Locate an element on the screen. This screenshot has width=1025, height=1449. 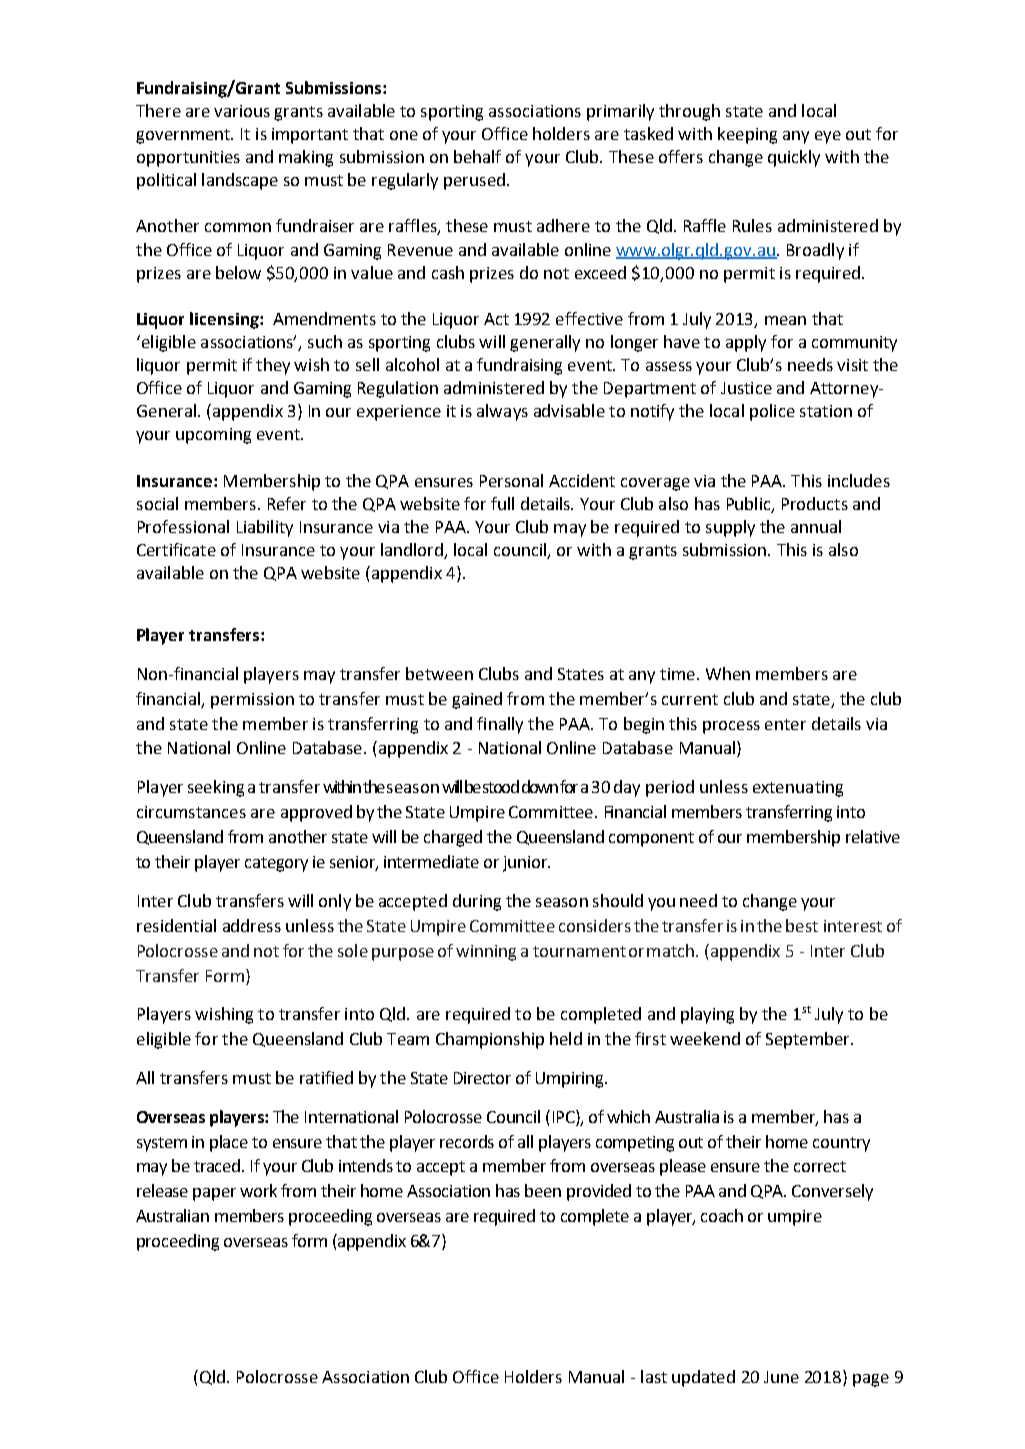
June is located at coordinates (781, 1377).
